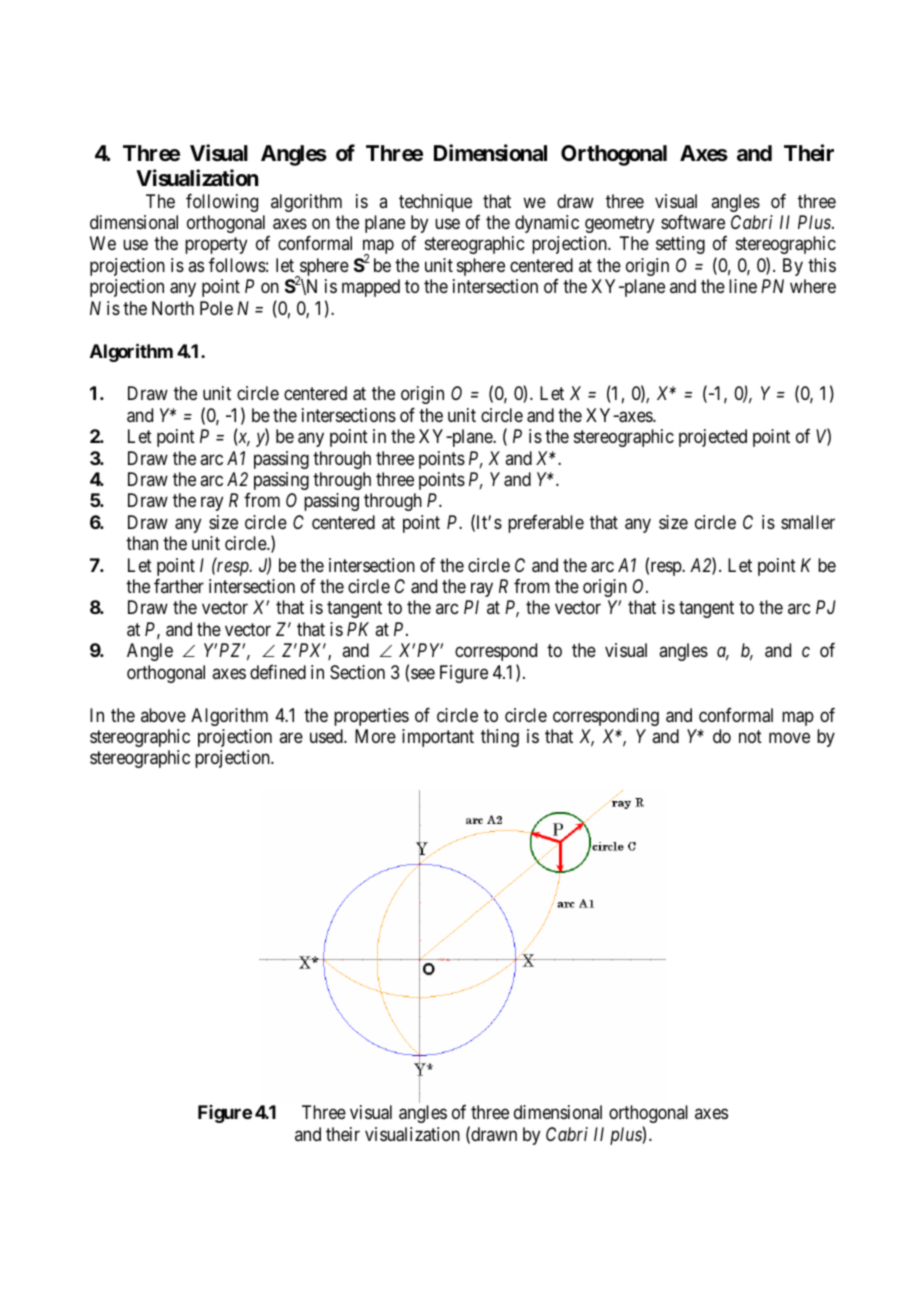 This image has height=1308, width=924. Describe the element at coordinates (435, 203) in the image. I see `technique` at that location.
